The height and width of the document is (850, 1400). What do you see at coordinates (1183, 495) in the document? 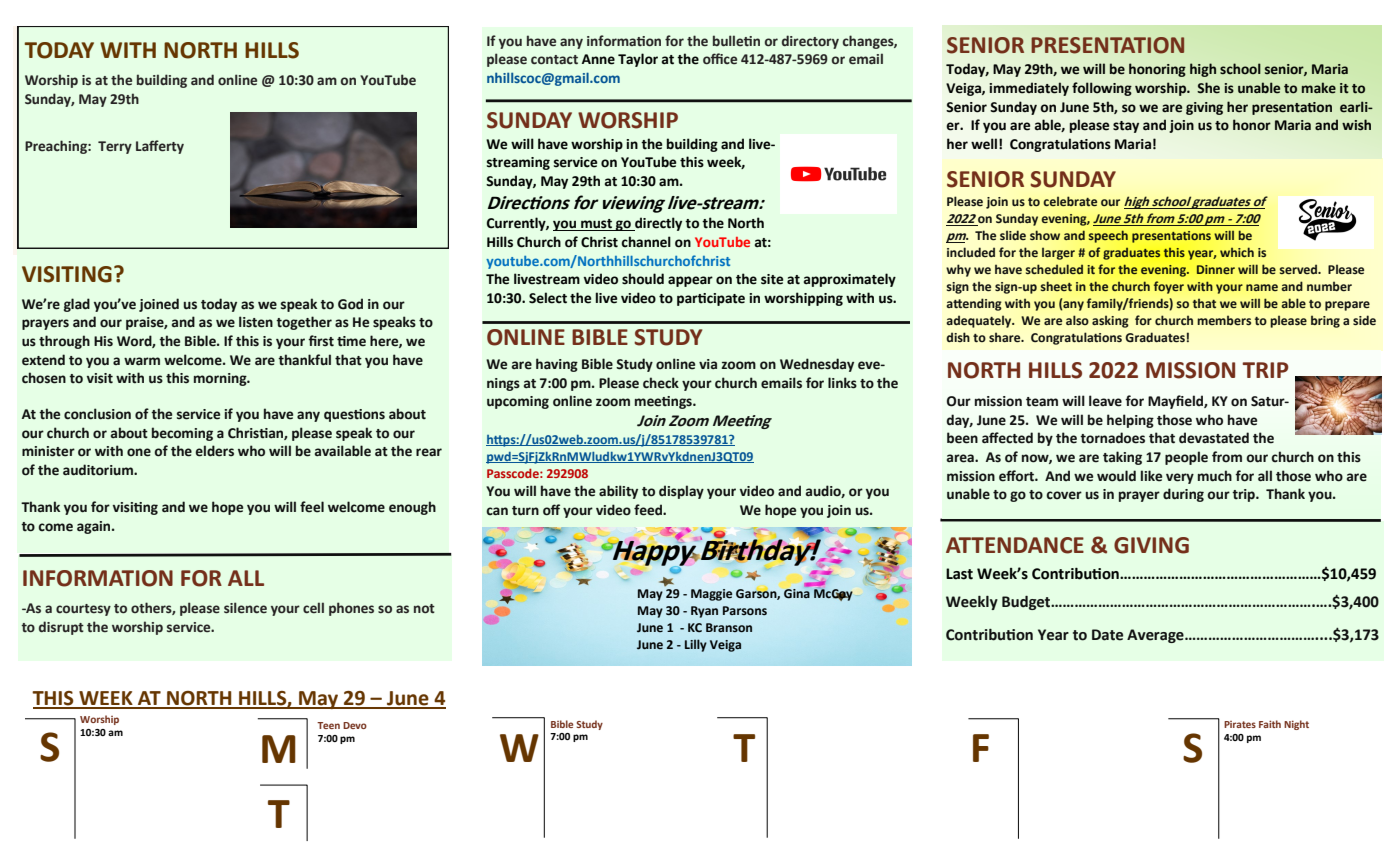
I see `during` at bounding box center [1183, 495].
